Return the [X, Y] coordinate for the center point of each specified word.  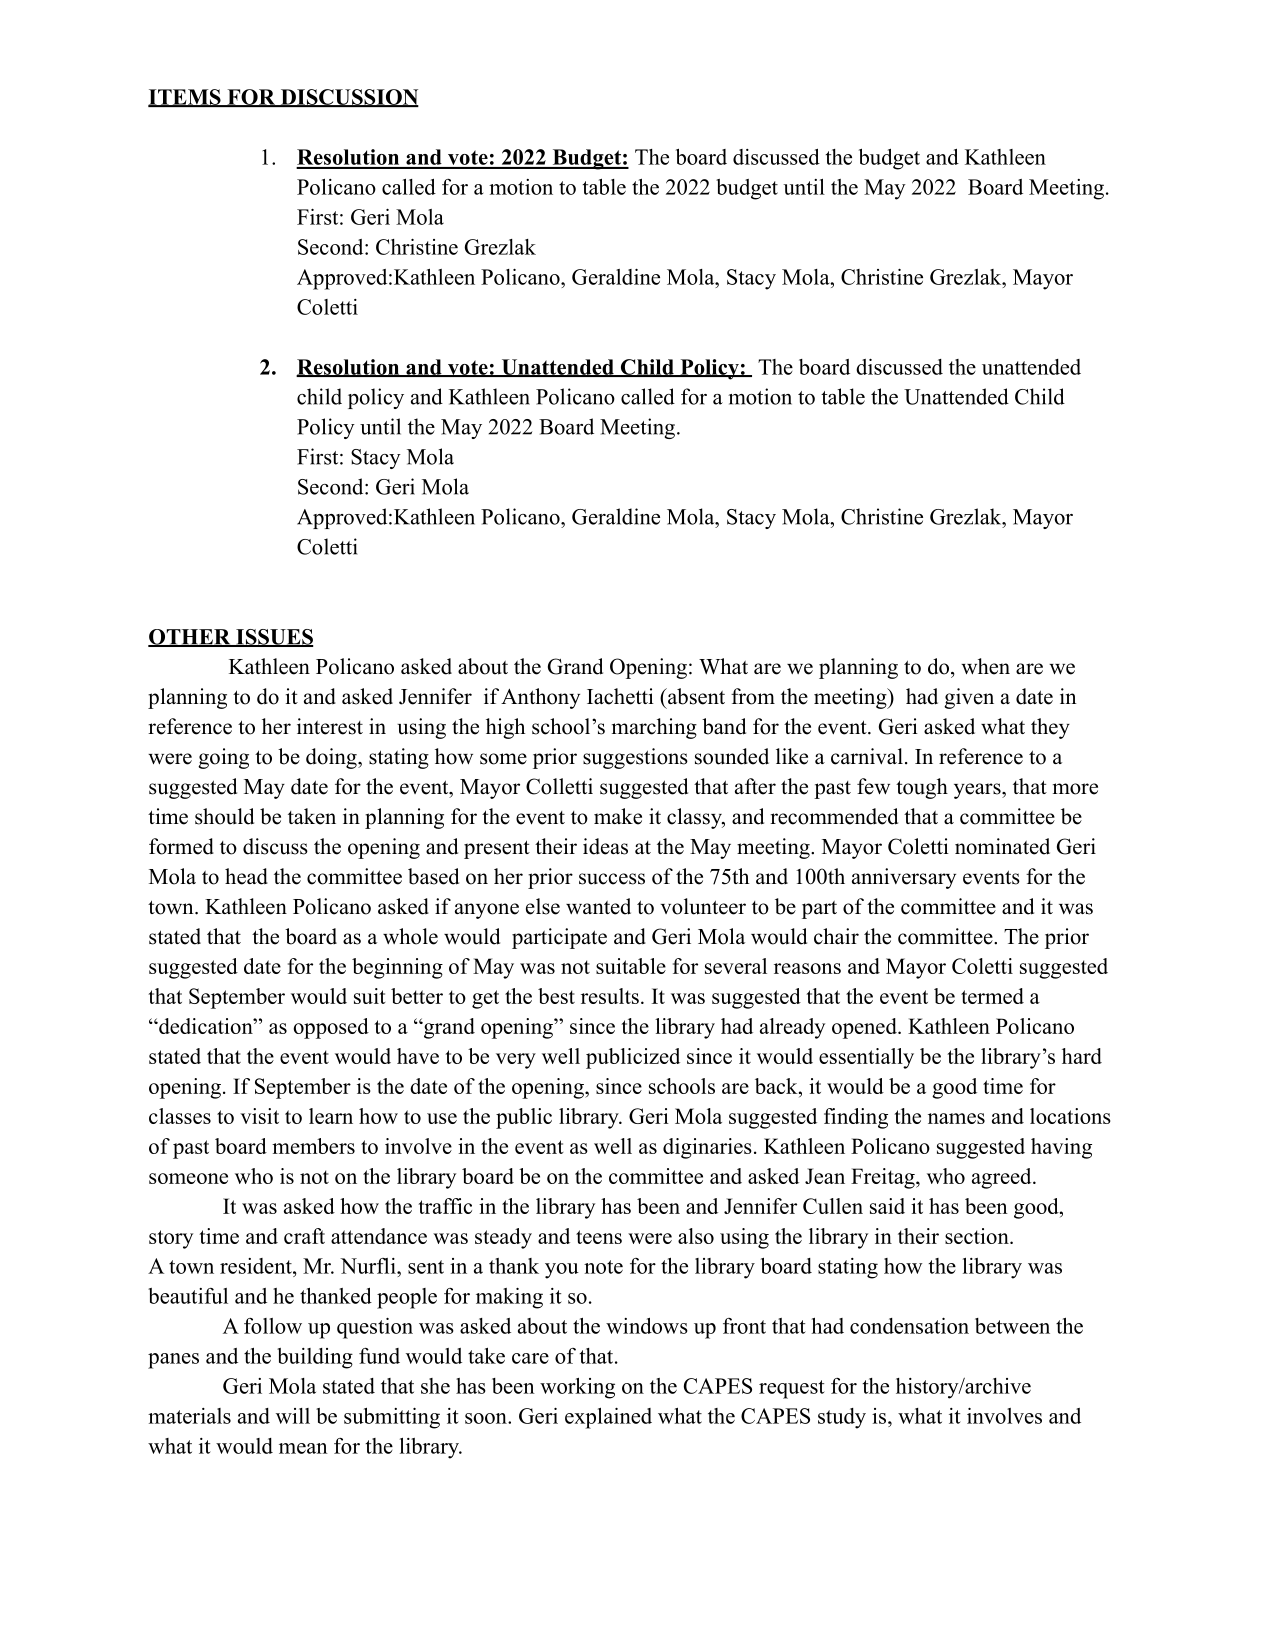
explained [608, 1418]
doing [332, 758]
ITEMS [185, 98]
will [293, 1416]
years [978, 791]
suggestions [635, 758]
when [985, 666]
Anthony [540, 698]
